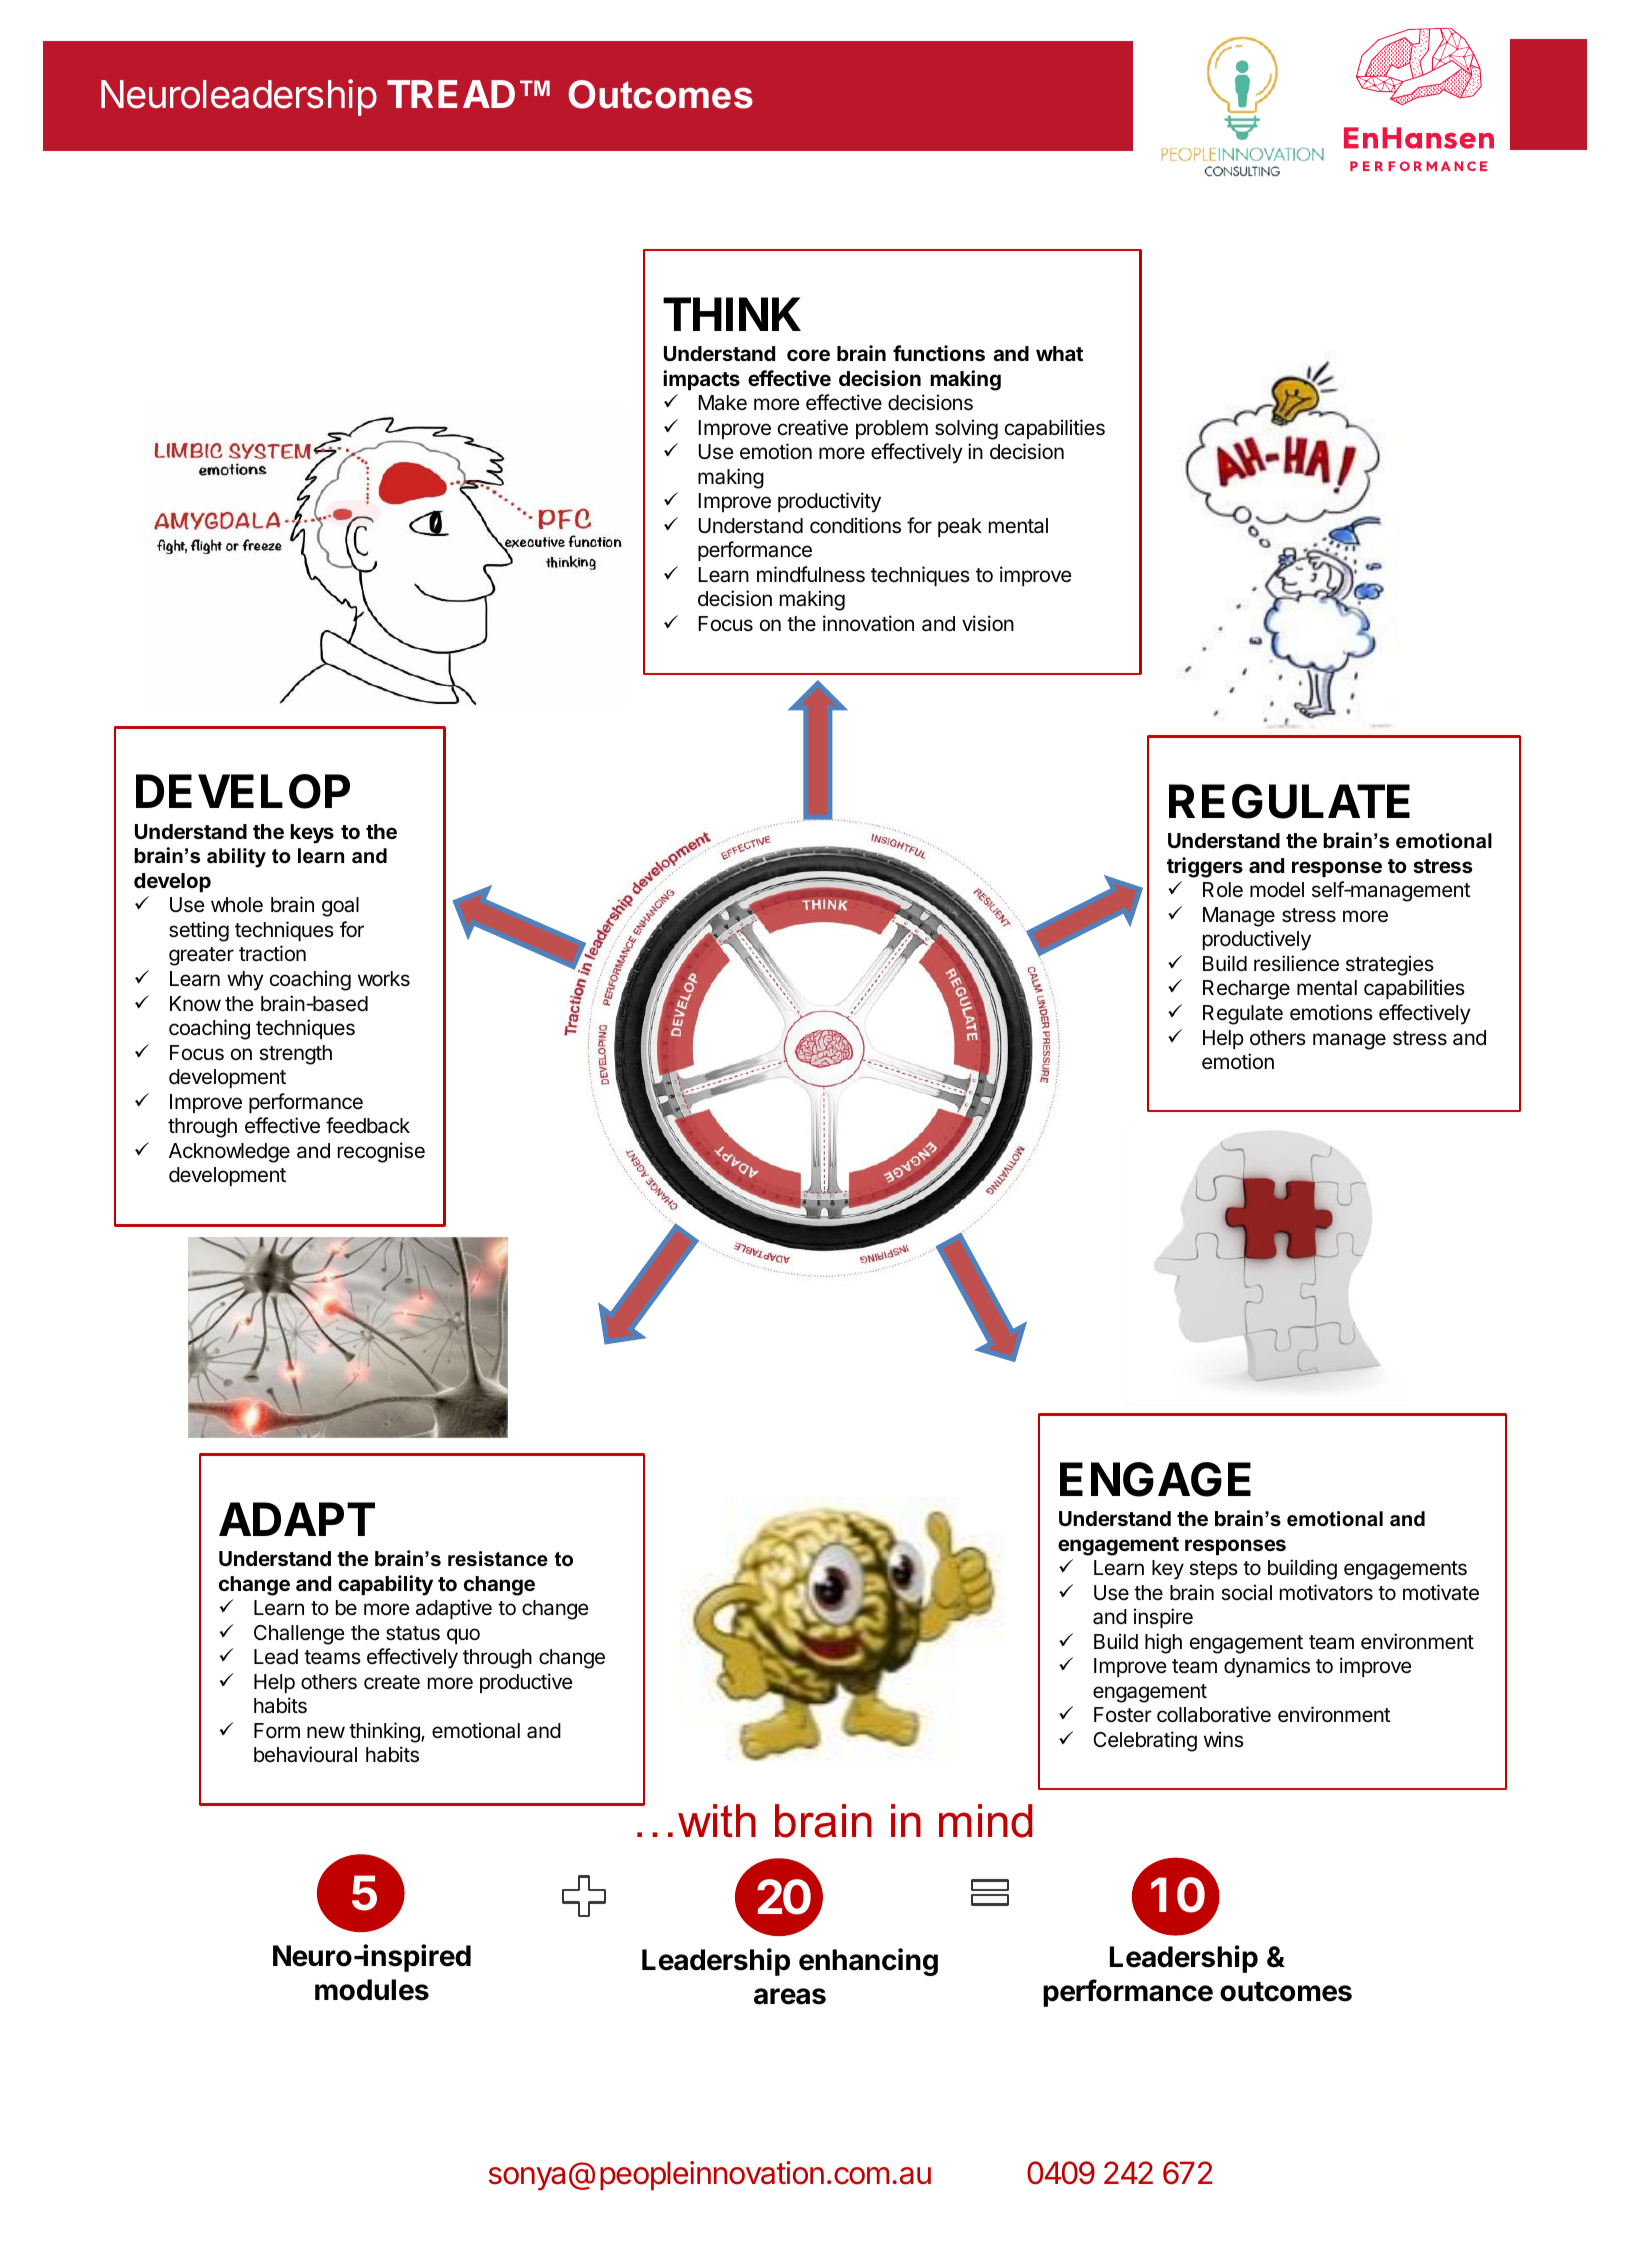  I want to click on triggers, so click(1205, 867).
